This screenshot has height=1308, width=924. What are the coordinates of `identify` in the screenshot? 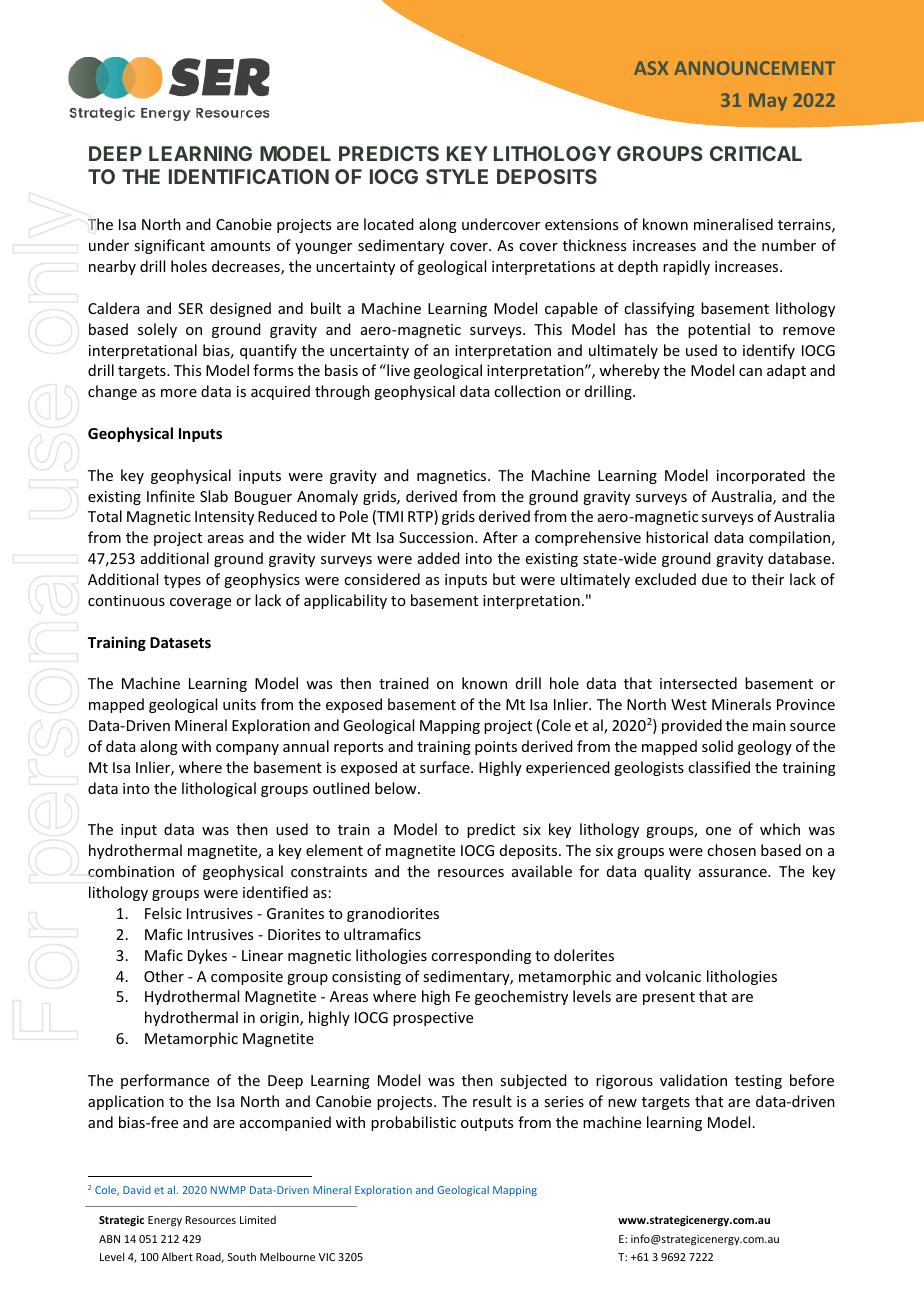 It's located at (769, 351).
